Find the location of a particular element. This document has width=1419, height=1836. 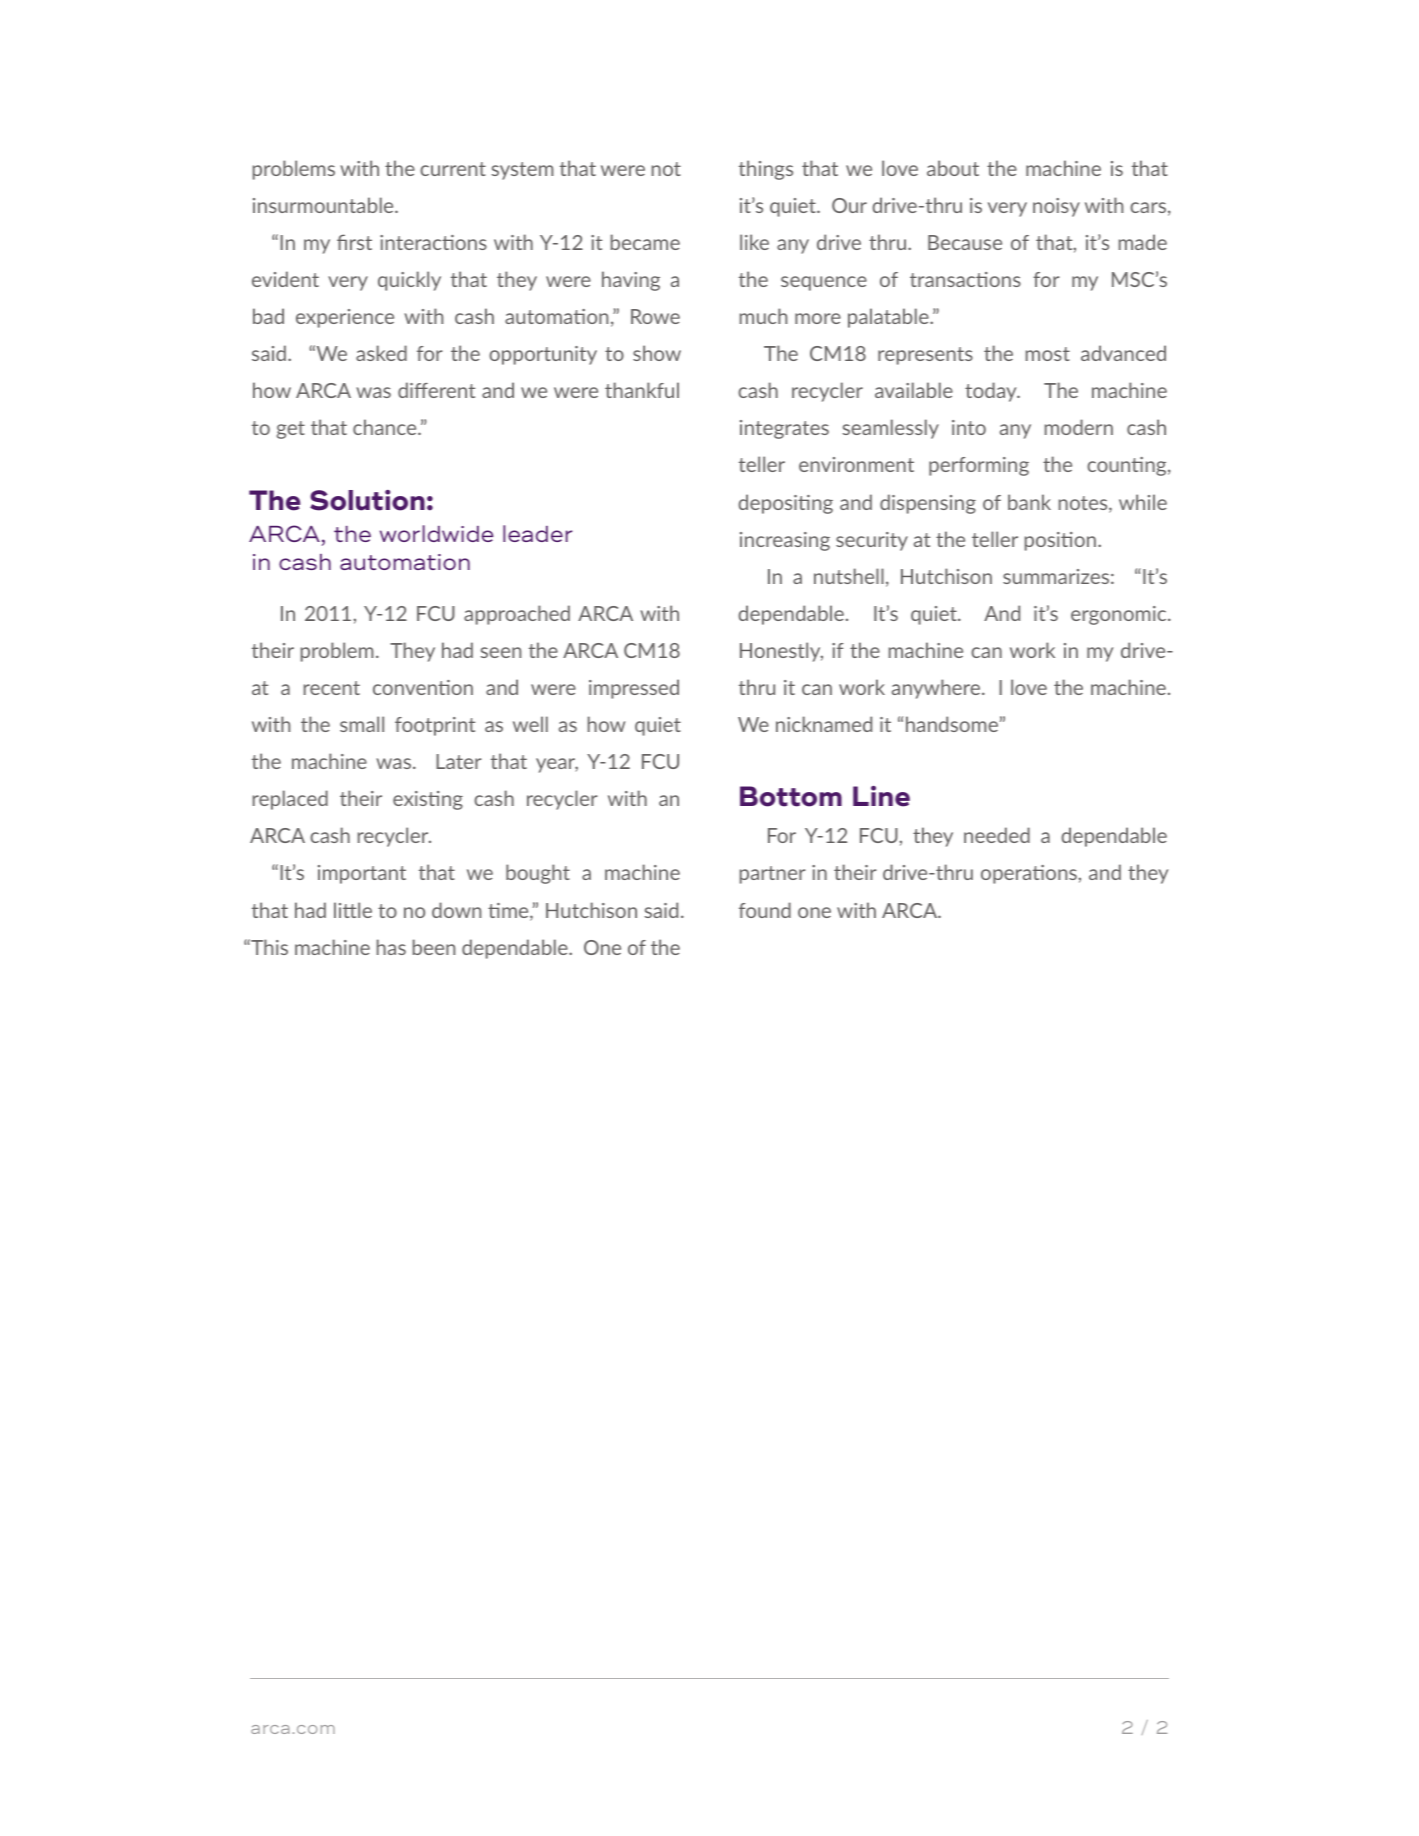

position is located at coordinates (1060, 541).
